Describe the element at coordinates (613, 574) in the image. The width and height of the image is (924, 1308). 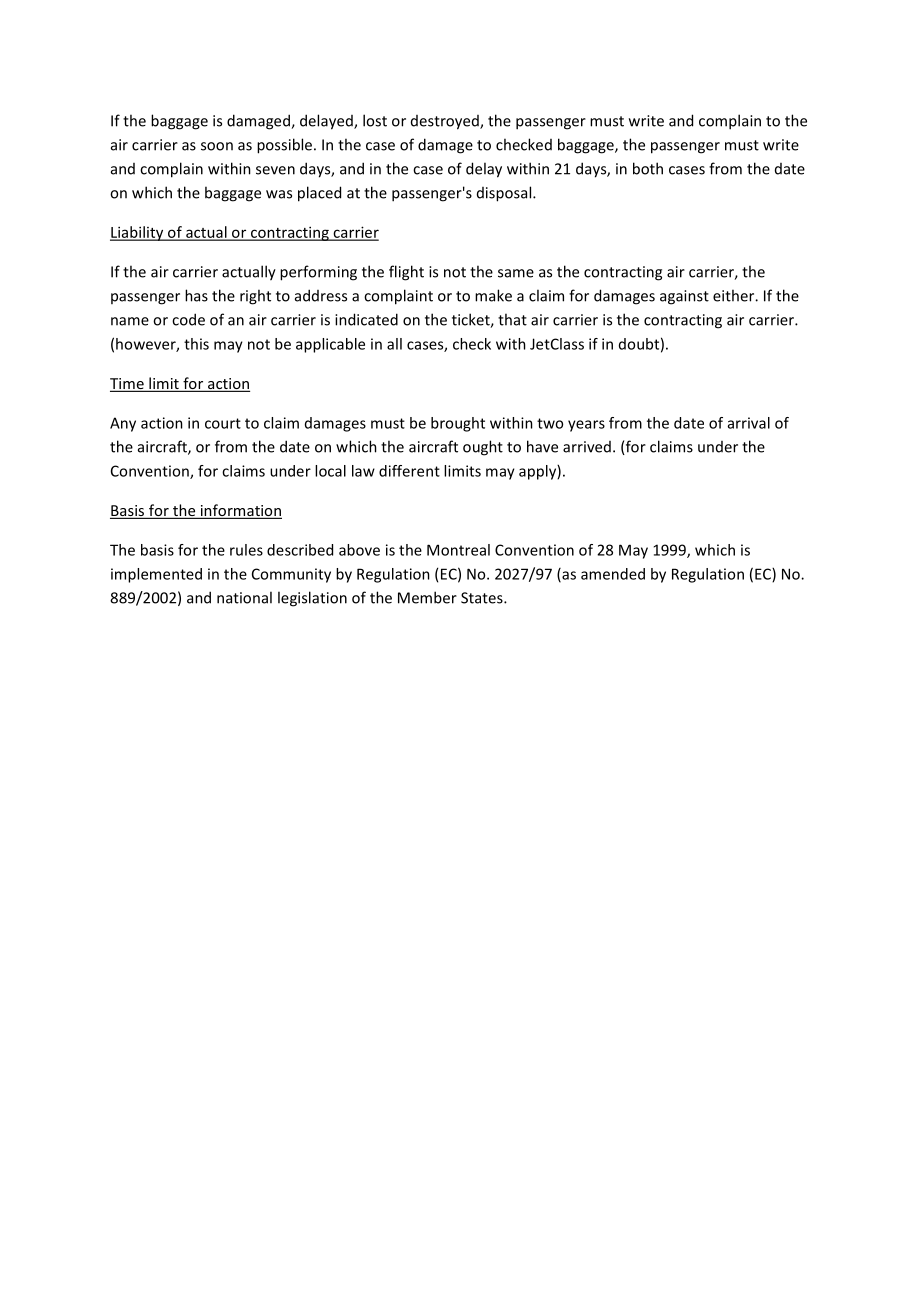
I see `amended` at that location.
